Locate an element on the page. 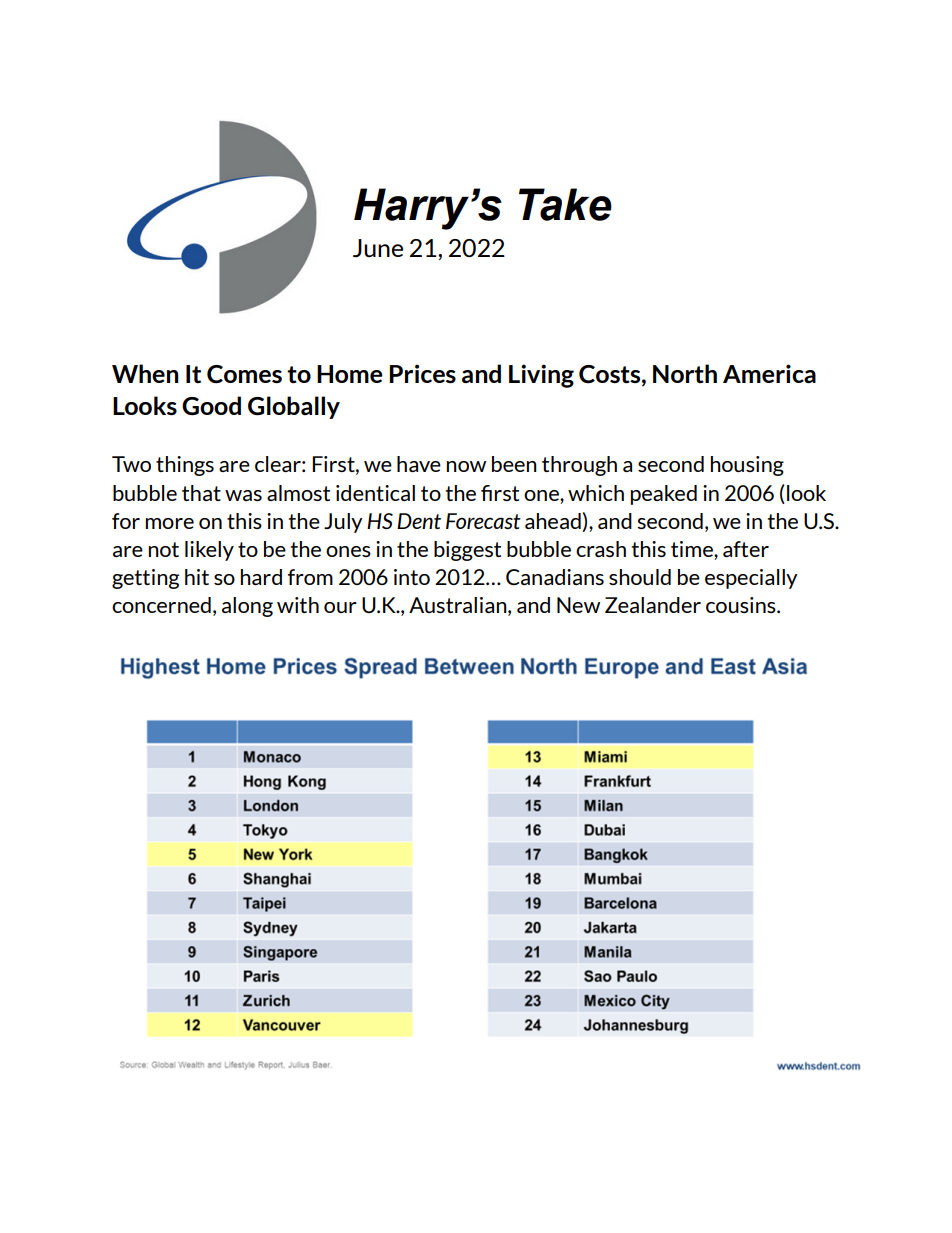 This page has height=1233, width=952. along is located at coordinates (247, 607).
